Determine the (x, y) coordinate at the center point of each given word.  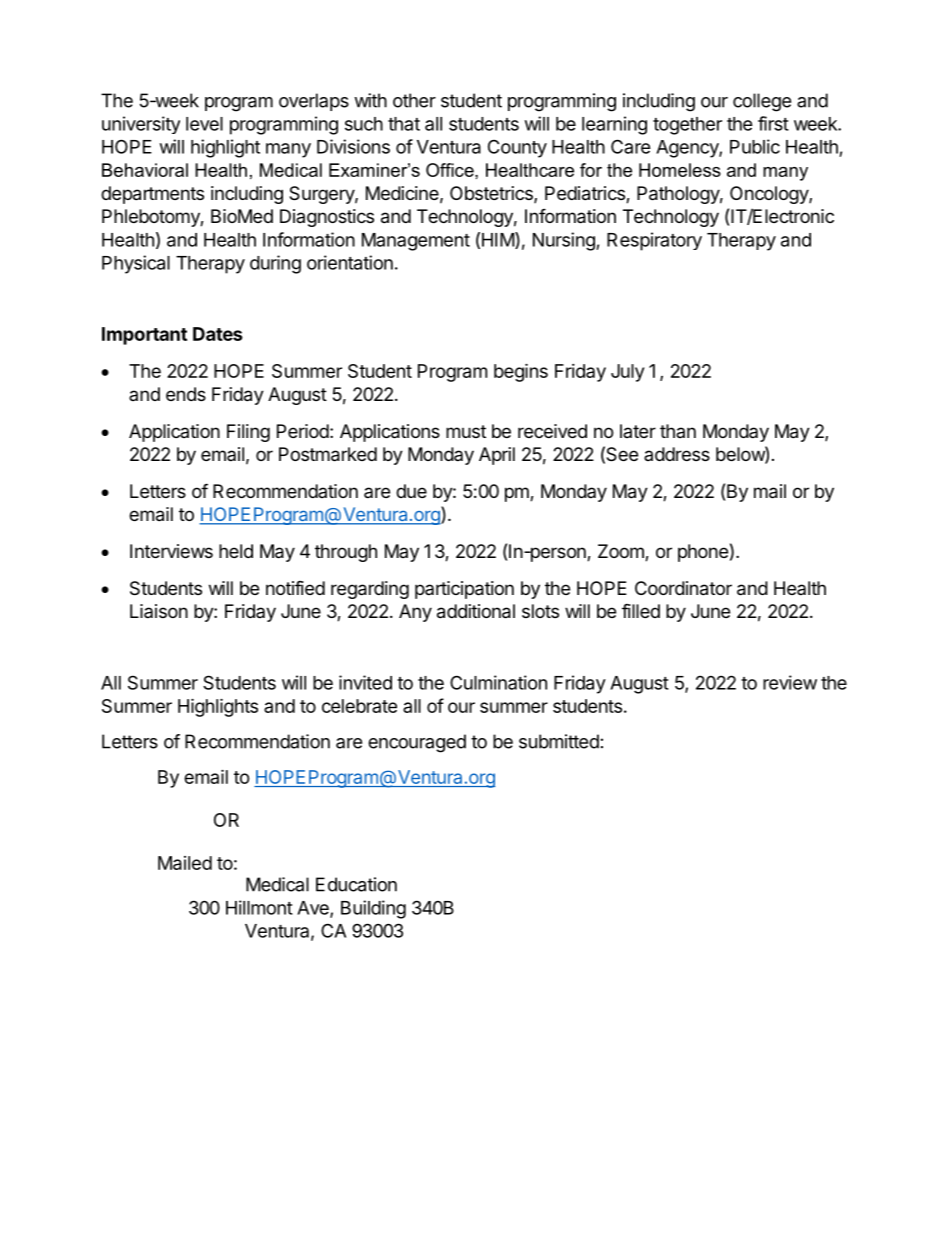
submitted (559, 741)
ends (186, 394)
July (627, 373)
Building (373, 909)
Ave (314, 909)
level (204, 124)
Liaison (159, 611)
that (404, 124)
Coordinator (683, 588)
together (687, 126)
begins (521, 372)
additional (476, 611)
